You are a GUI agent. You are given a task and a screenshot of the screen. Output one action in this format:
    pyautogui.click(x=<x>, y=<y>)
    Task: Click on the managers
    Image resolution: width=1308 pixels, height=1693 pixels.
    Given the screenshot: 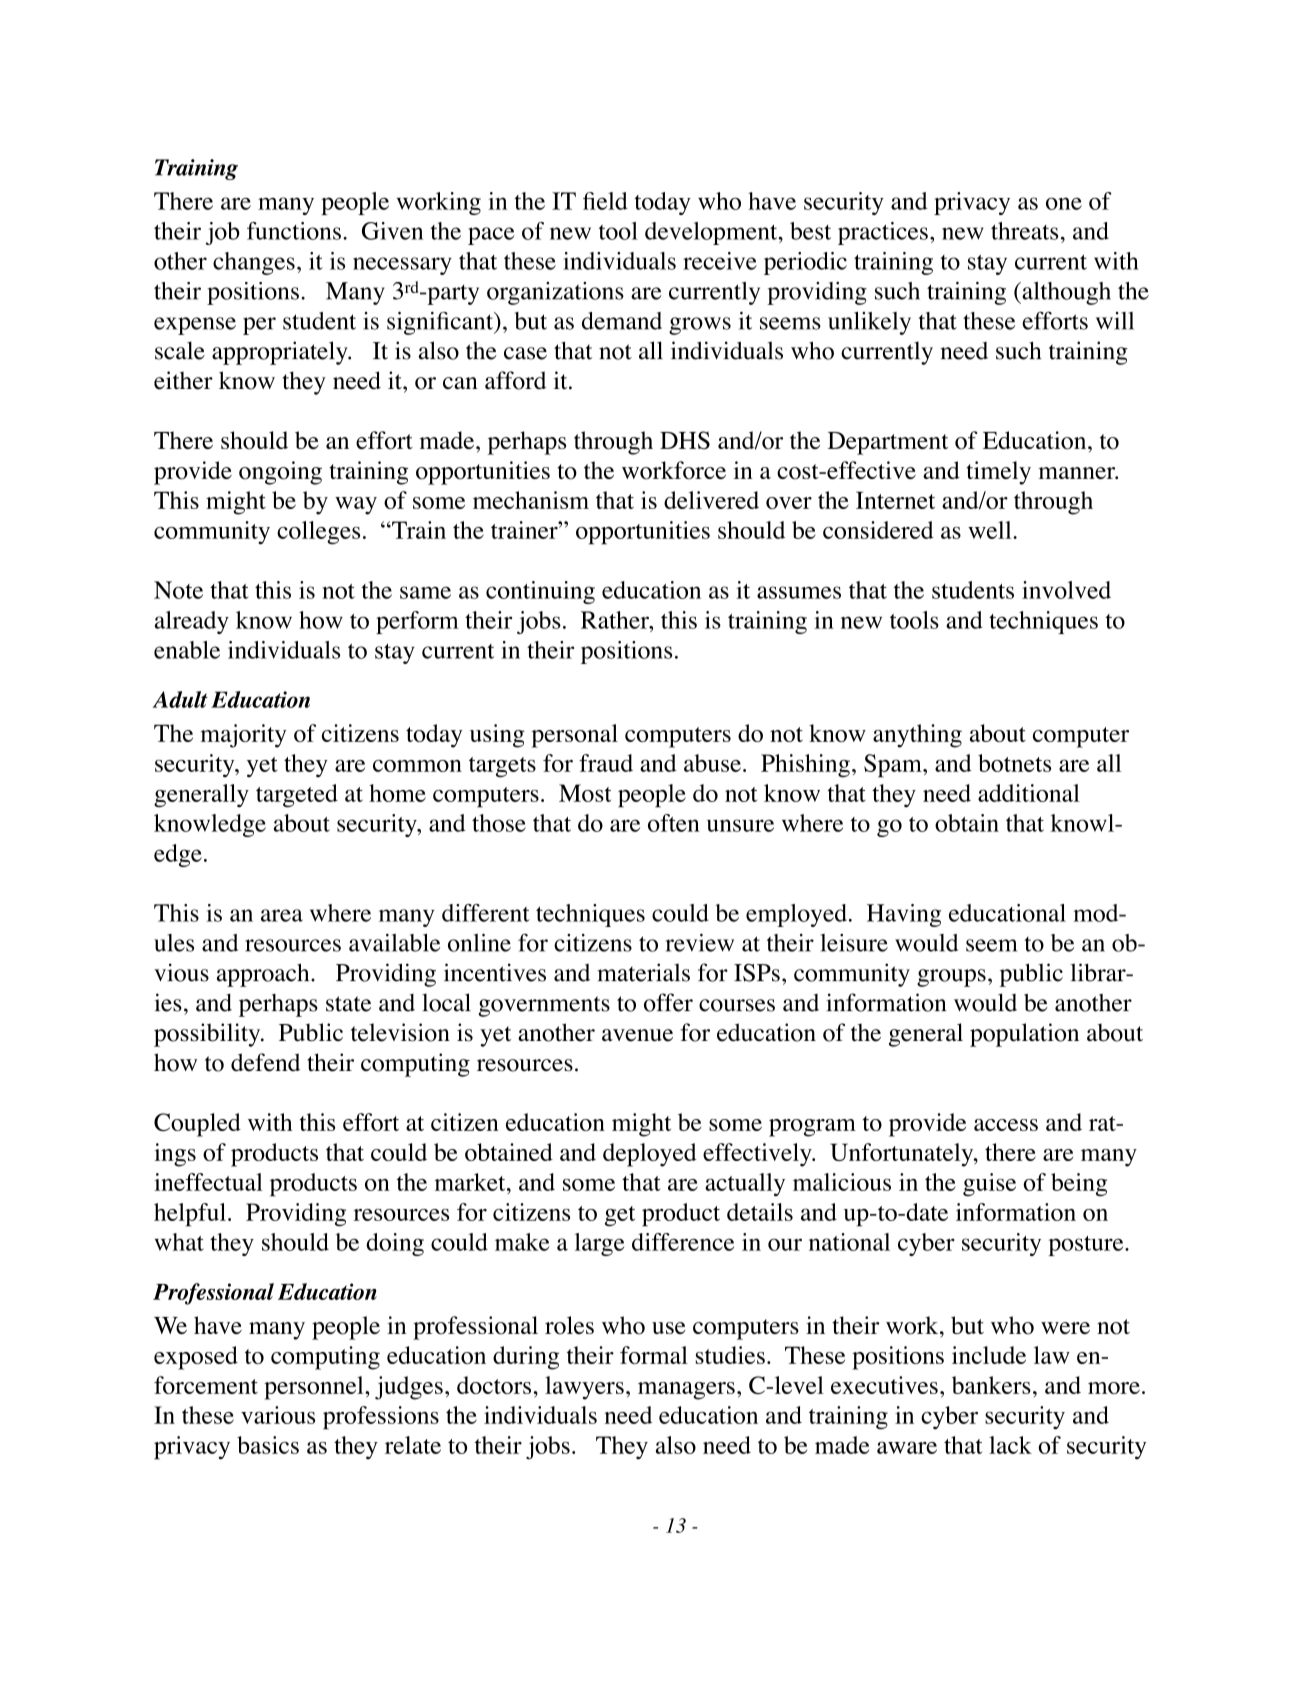 What is the action you would take?
    pyautogui.click(x=686, y=1391)
